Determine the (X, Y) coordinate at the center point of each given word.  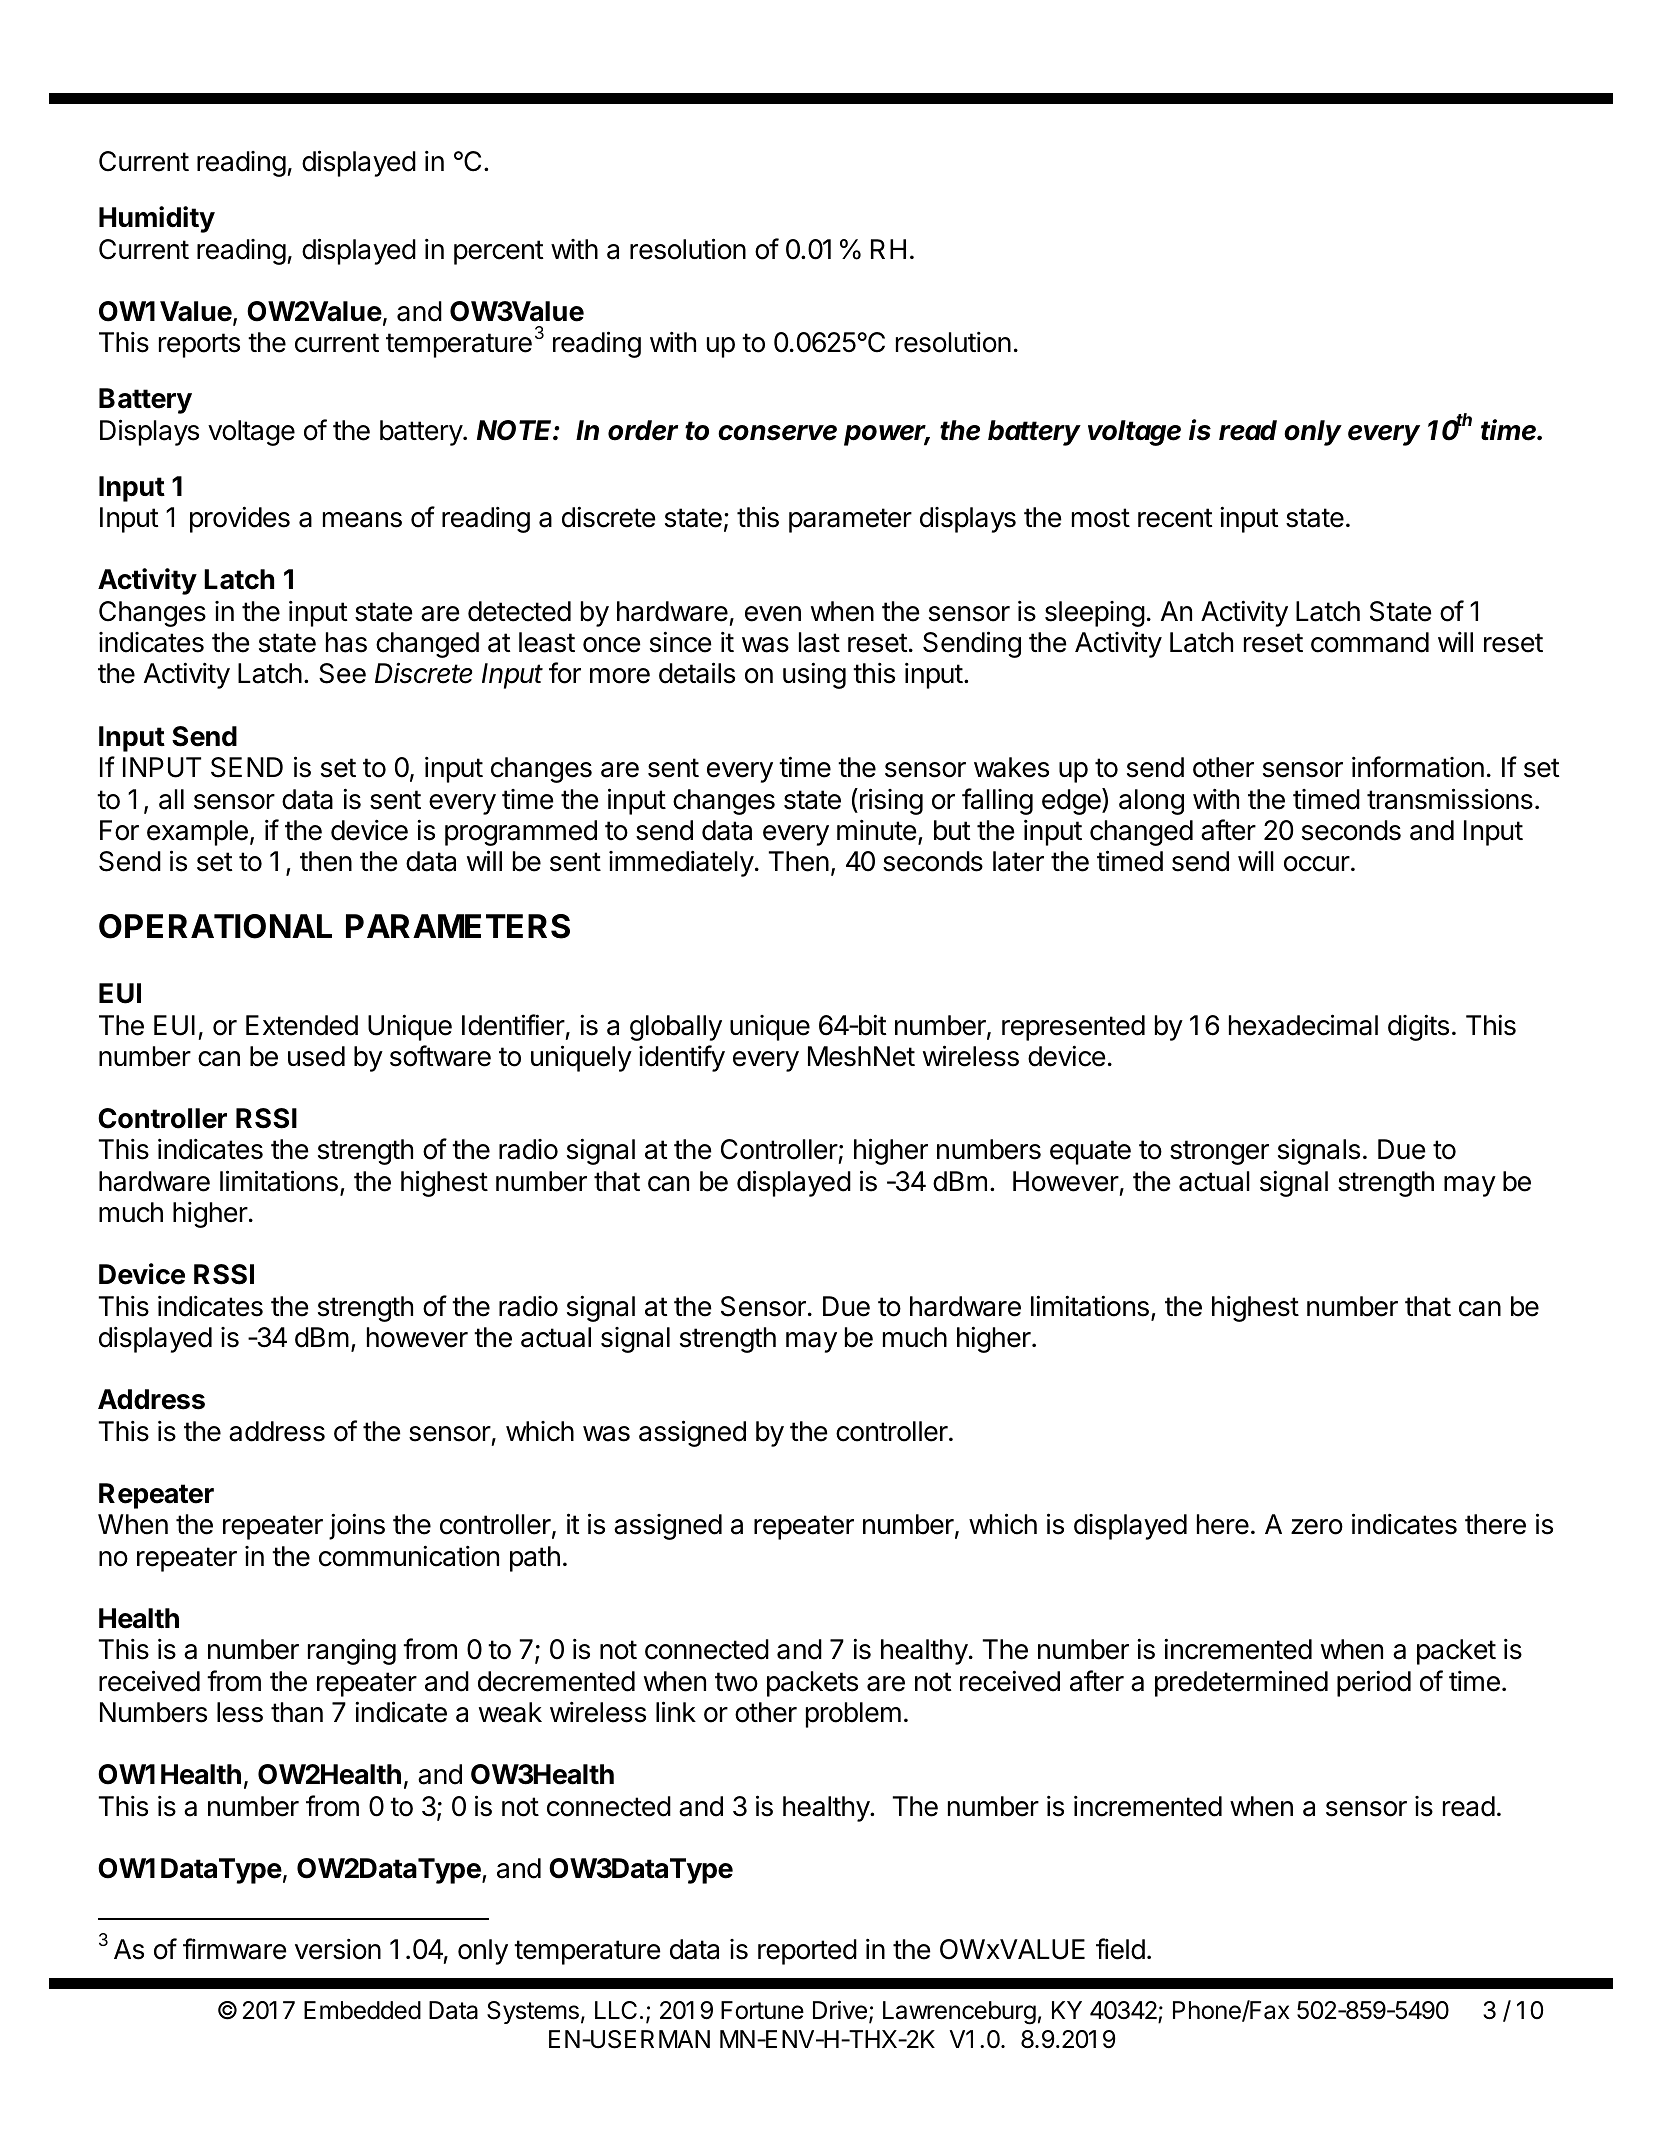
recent (1175, 518)
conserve (777, 433)
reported (807, 1952)
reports (199, 345)
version (338, 1949)
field (1120, 1949)
